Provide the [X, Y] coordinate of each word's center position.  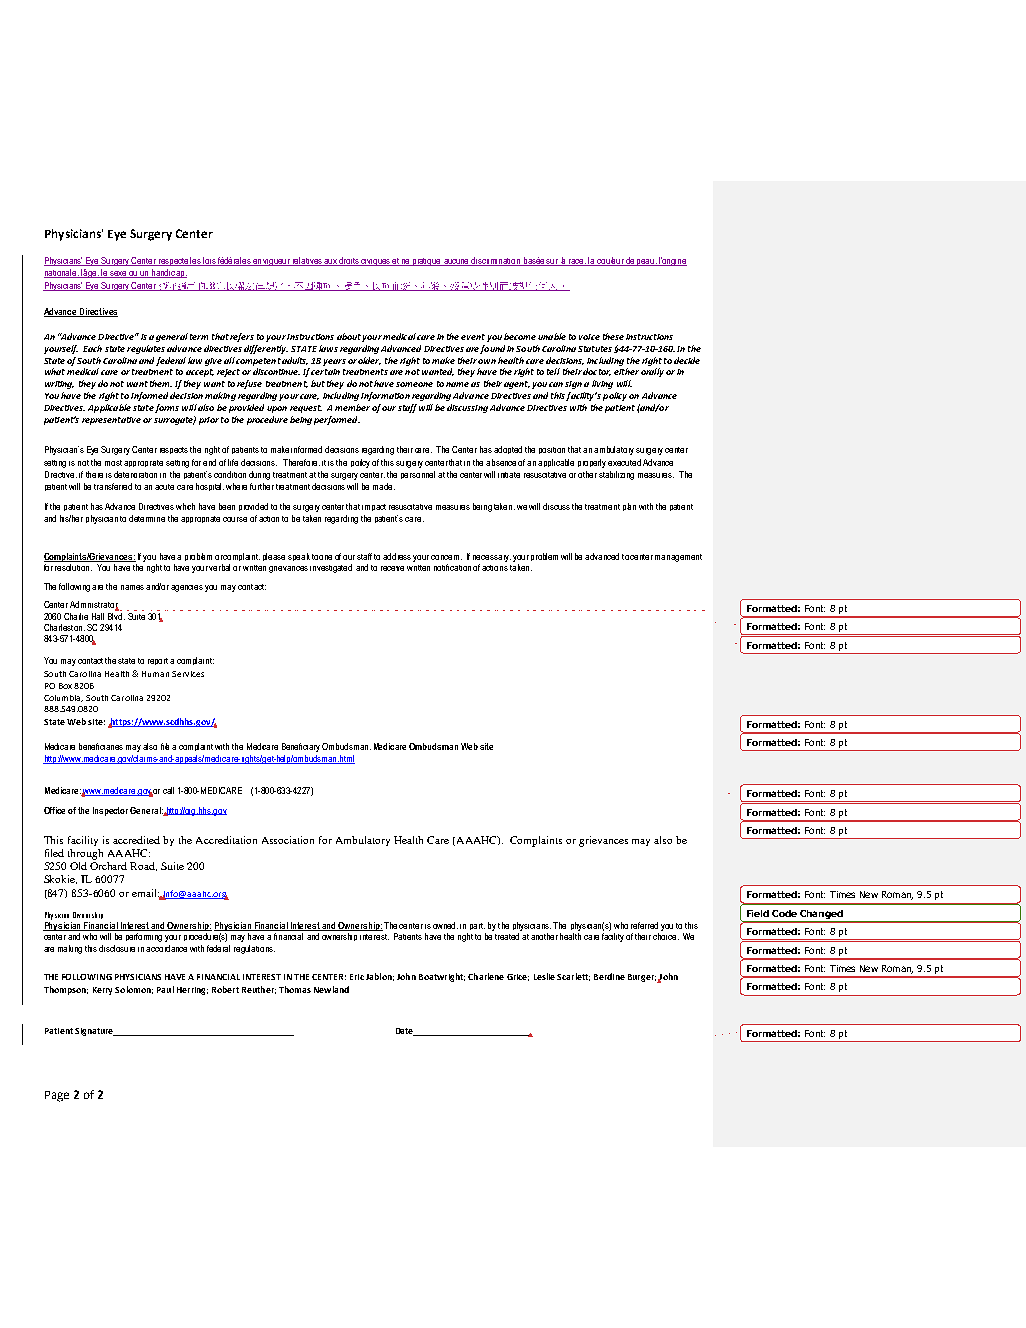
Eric [357, 977]
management [678, 558]
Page [57, 1096]
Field [758, 913]
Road [143, 866]
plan [629, 507]
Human [155, 674]
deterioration [135, 474]
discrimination [496, 261]
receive [392, 568]
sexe [119, 274]
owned [445, 925]
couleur [611, 261]
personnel [418, 475]
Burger [642, 978]
